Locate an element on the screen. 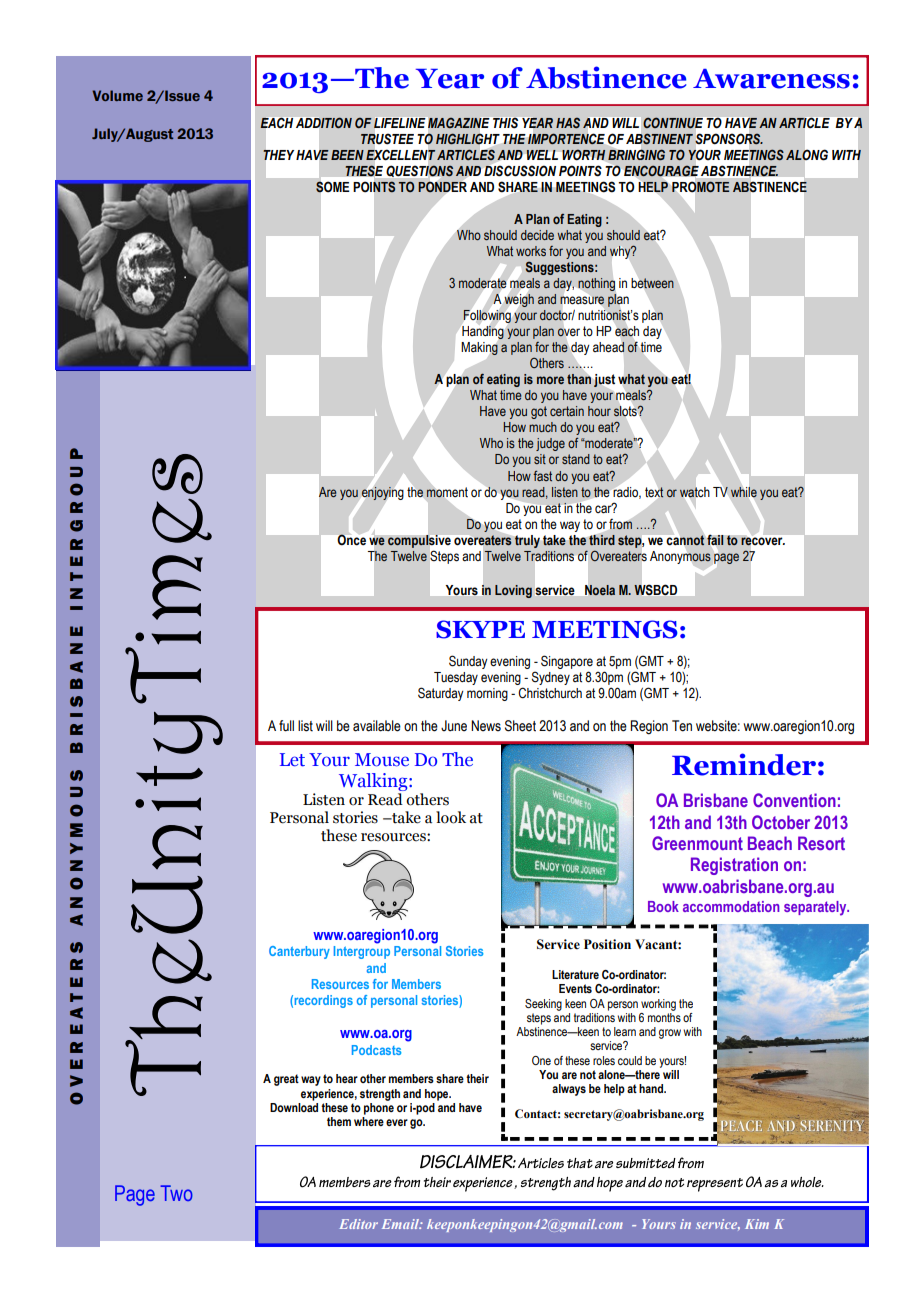  moment is located at coordinates (447, 492).
